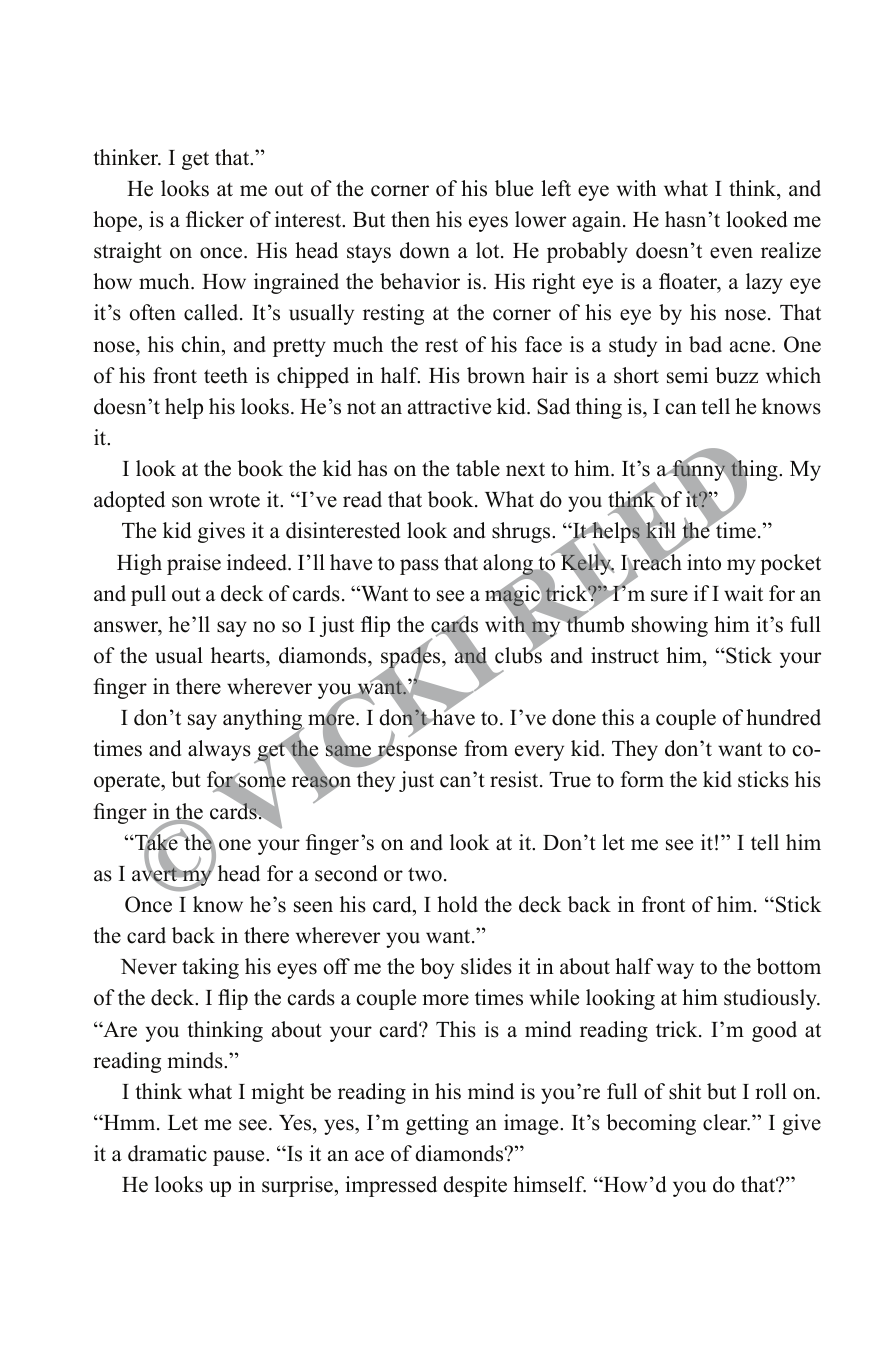 This image has height=1345, width=896. What do you see at coordinates (731, 253) in the image?
I see `even` at bounding box center [731, 253].
